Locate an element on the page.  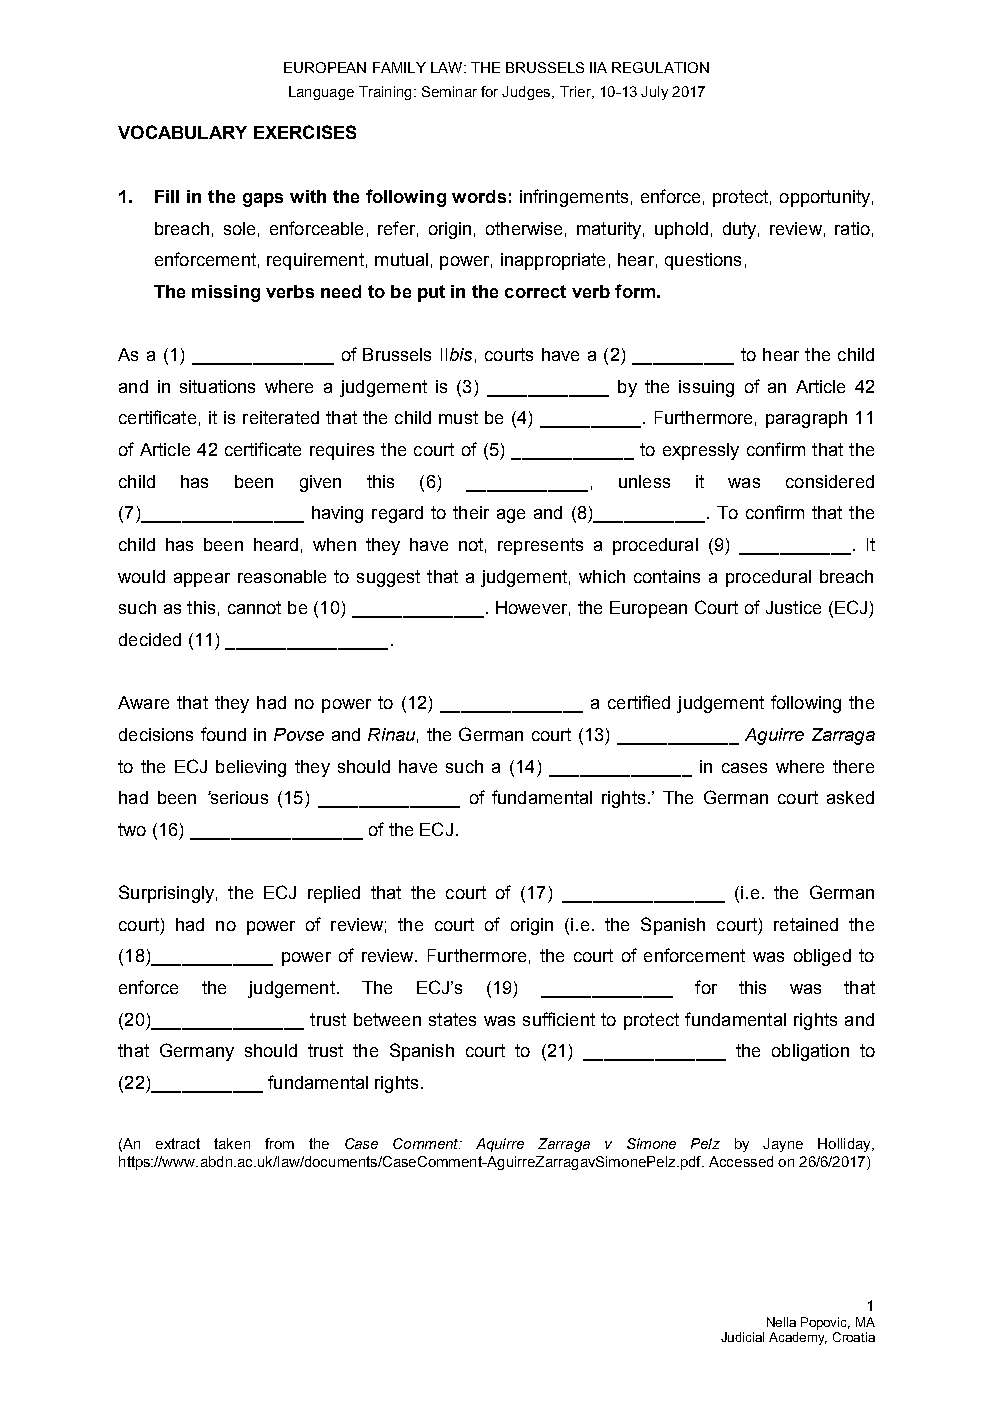
represents is located at coordinates (540, 546).
